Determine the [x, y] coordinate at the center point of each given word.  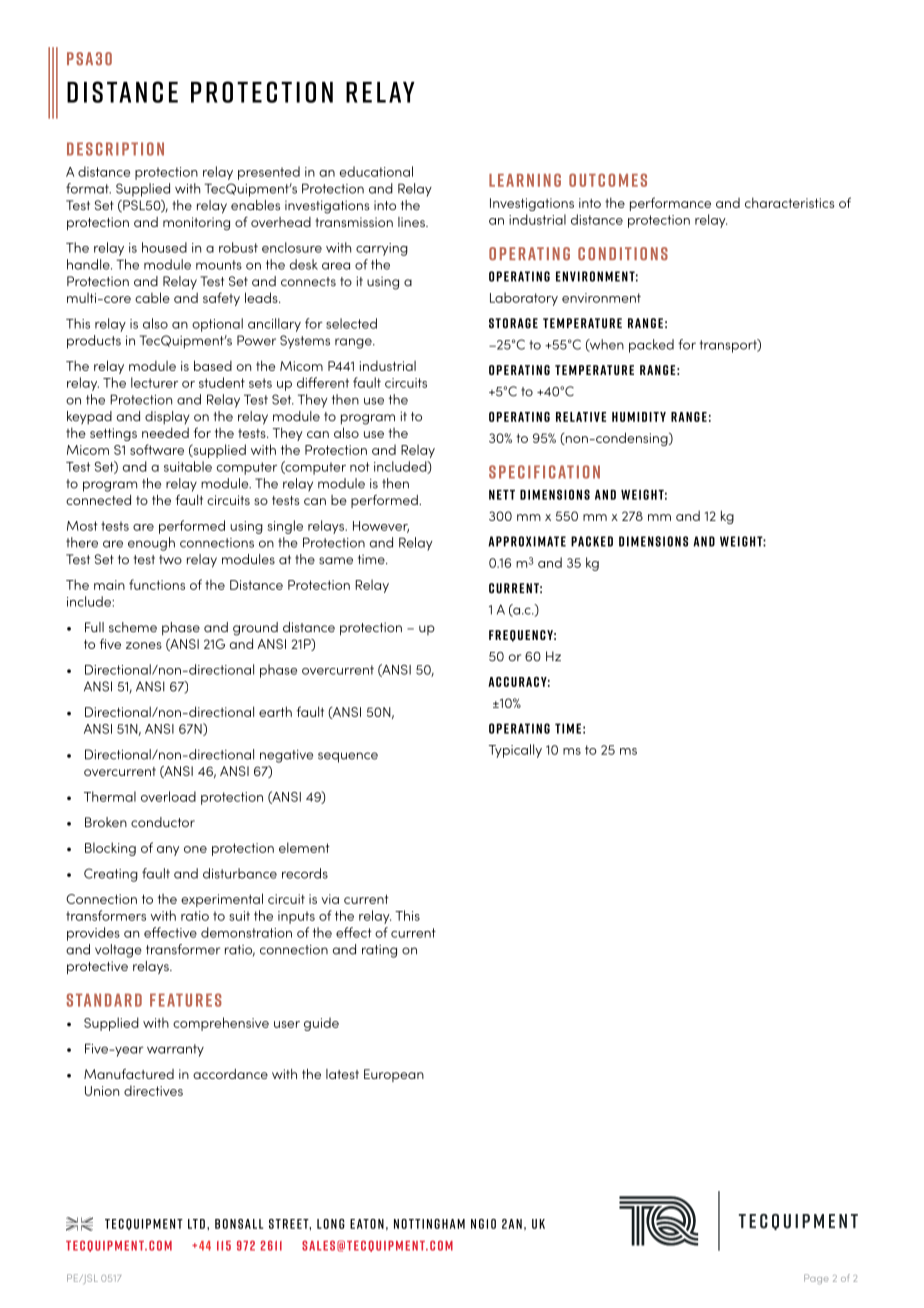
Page [816, 1279]
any [168, 851]
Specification [544, 472]
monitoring [196, 224]
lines [412, 222]
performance [670, 204]
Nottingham [429, 1224]
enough [151, 544]
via [330, 899]
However [381, 527]
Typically [515, 751]
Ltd [196, 1224]
